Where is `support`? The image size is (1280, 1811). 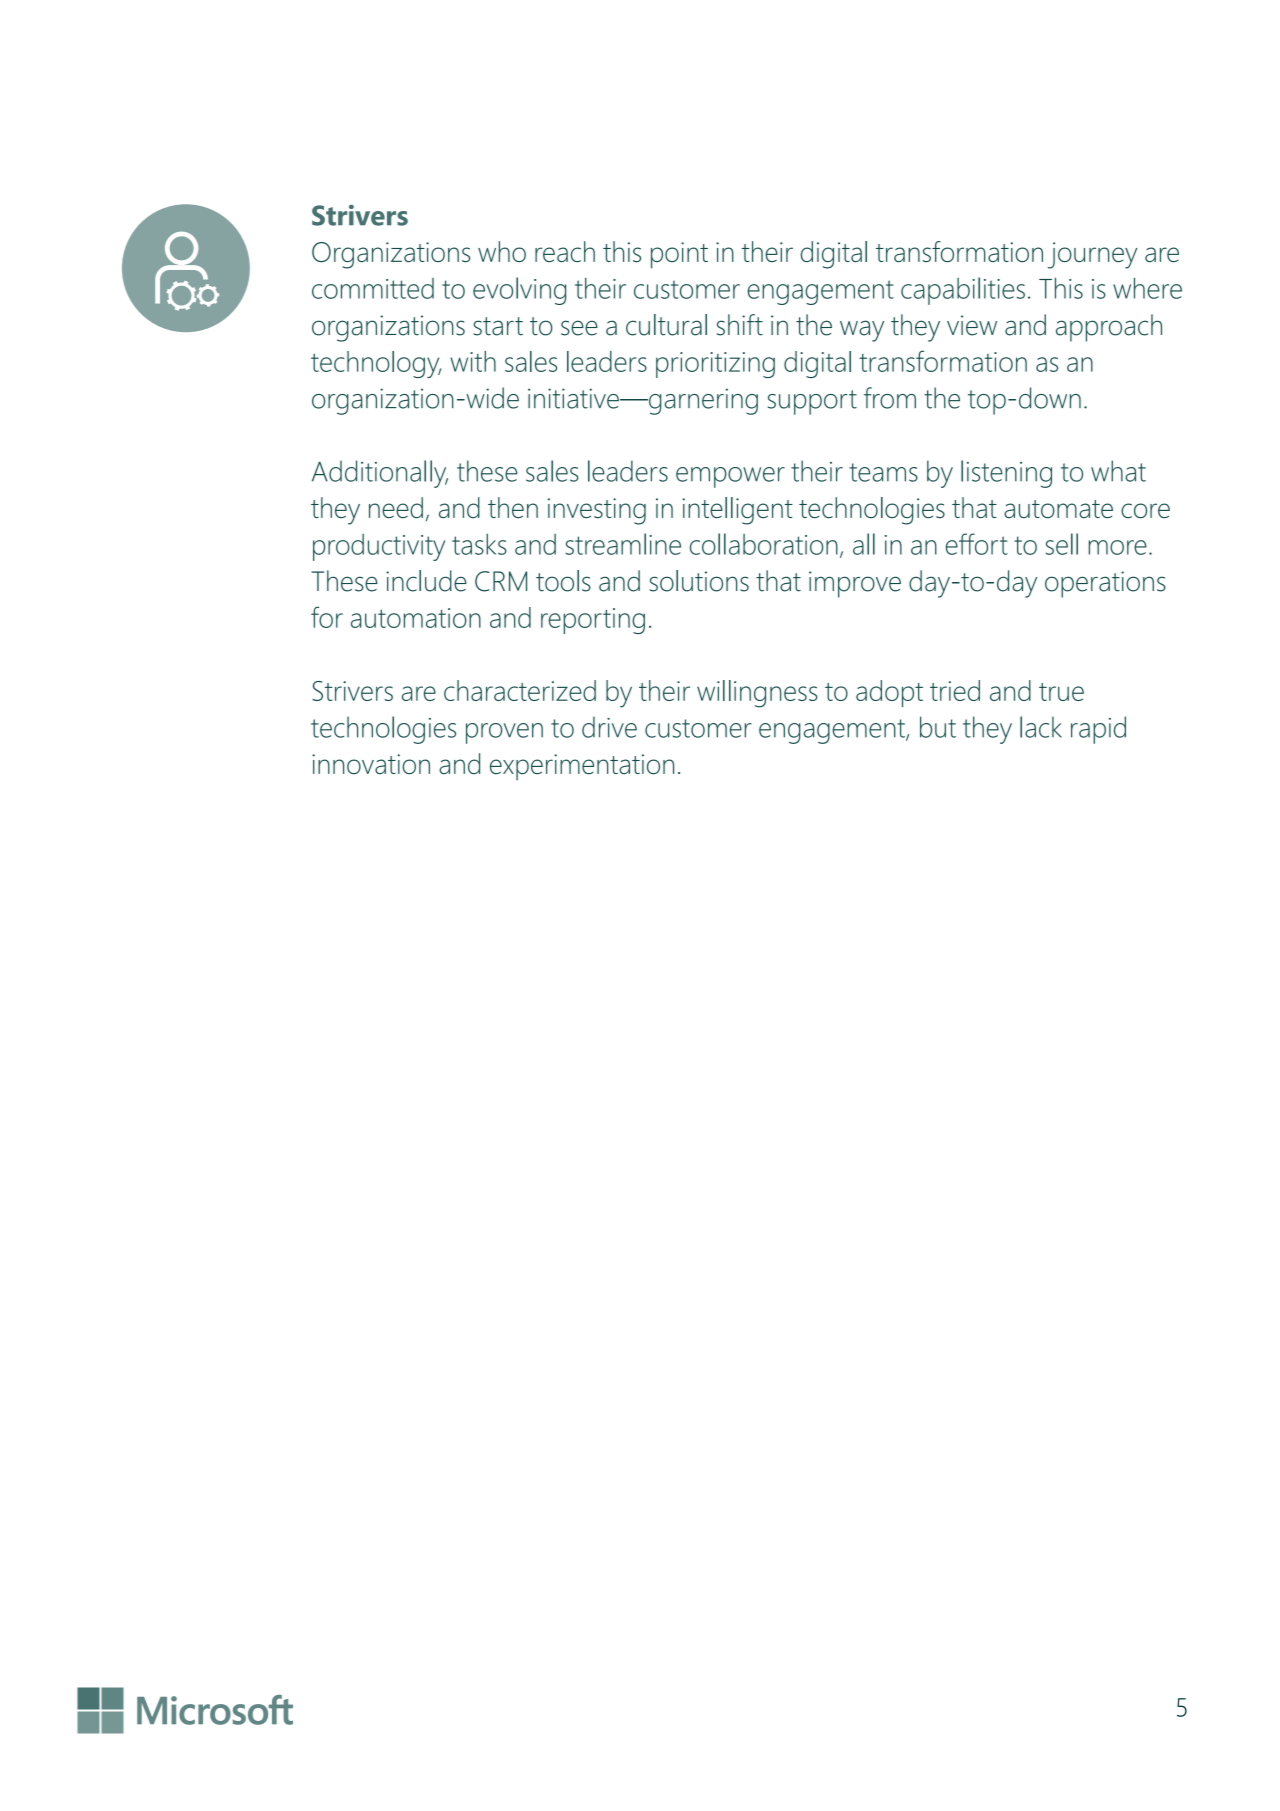 support is located at coordinates (812, 402).
